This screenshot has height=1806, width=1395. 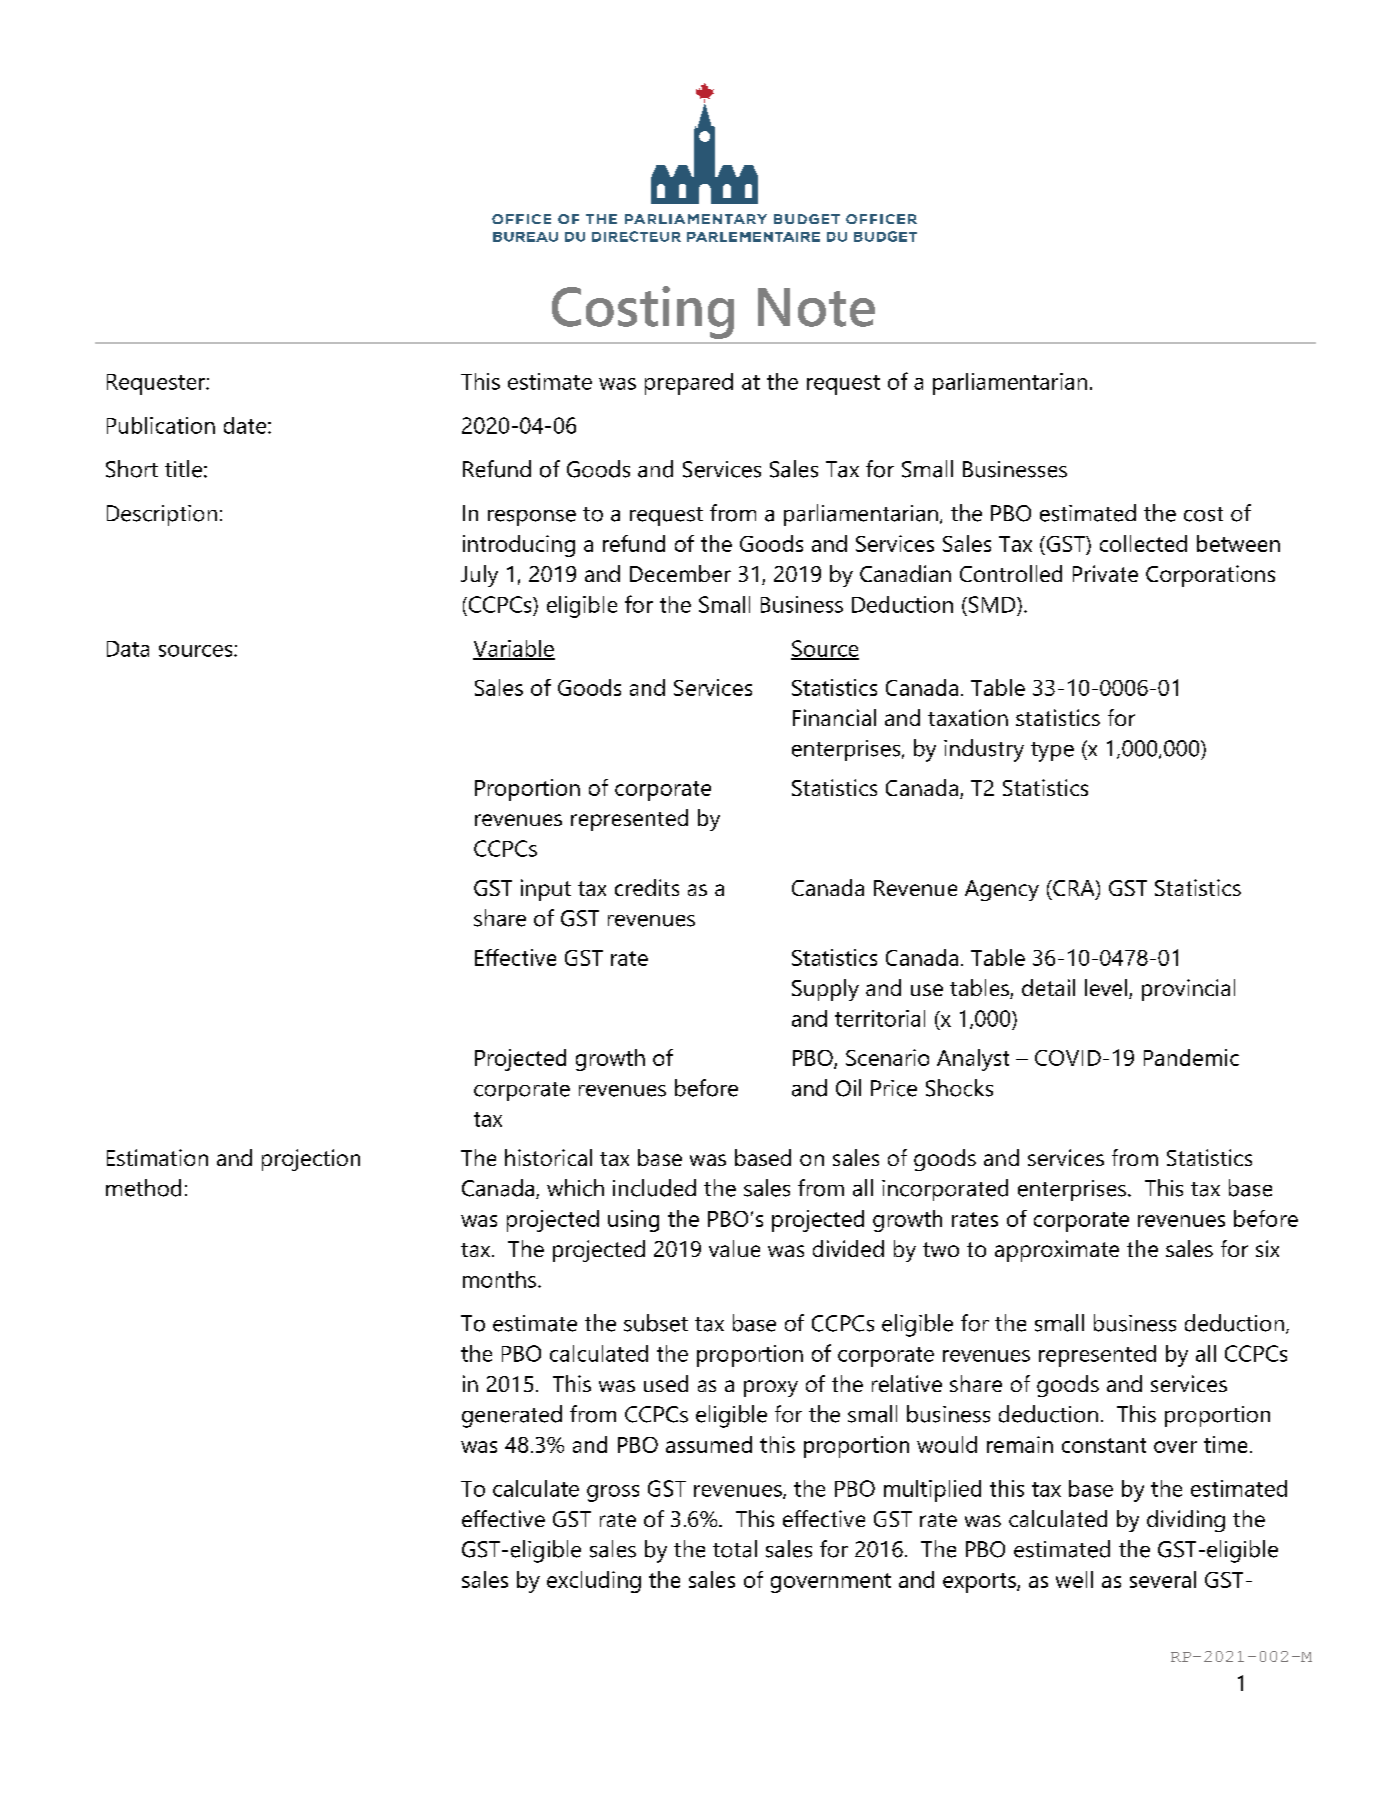 I want to click on method, so click(x=143, y=1188).
